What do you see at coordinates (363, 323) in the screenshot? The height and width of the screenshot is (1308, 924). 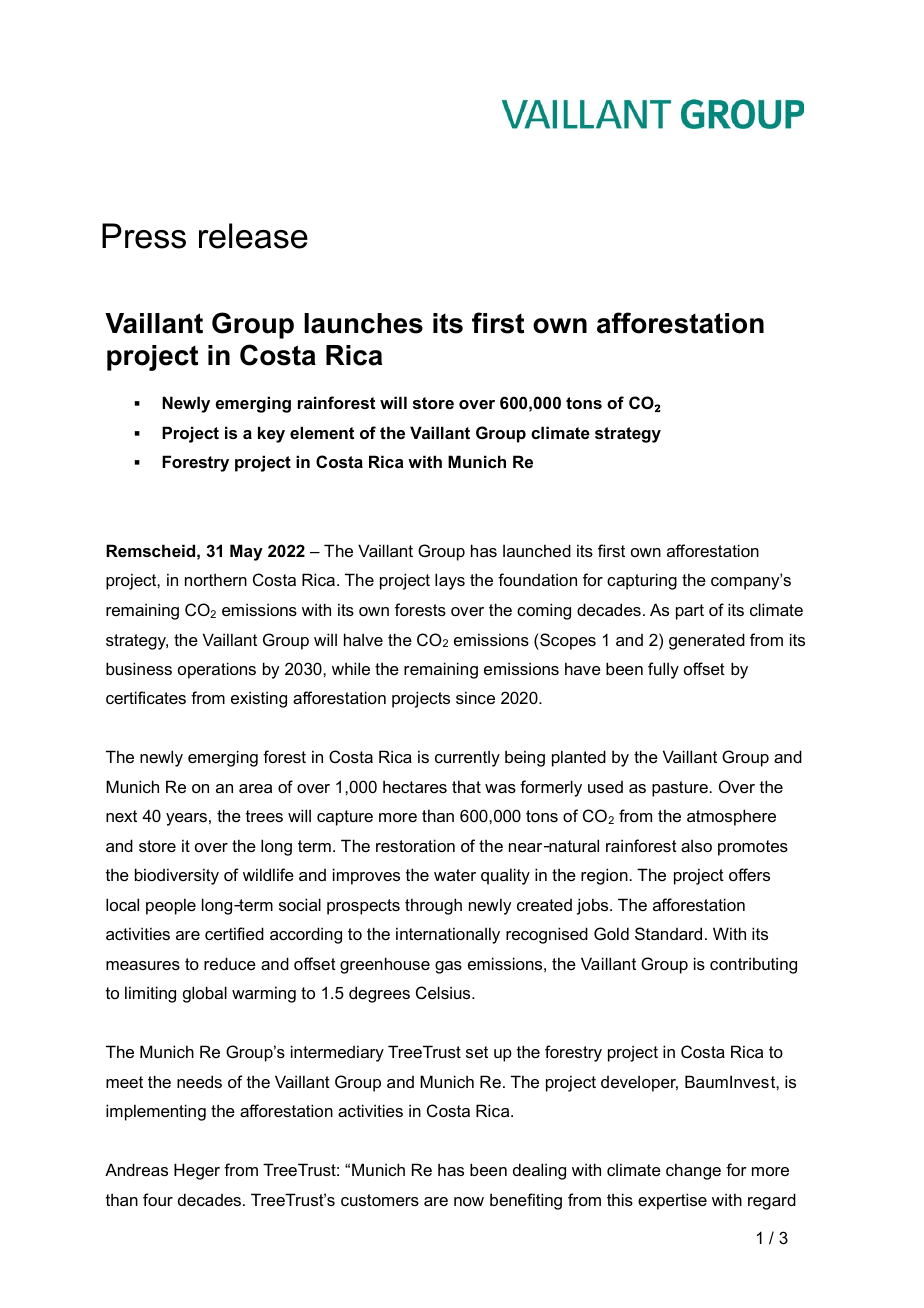 I see `launches` at bounding box center [363, 323].
